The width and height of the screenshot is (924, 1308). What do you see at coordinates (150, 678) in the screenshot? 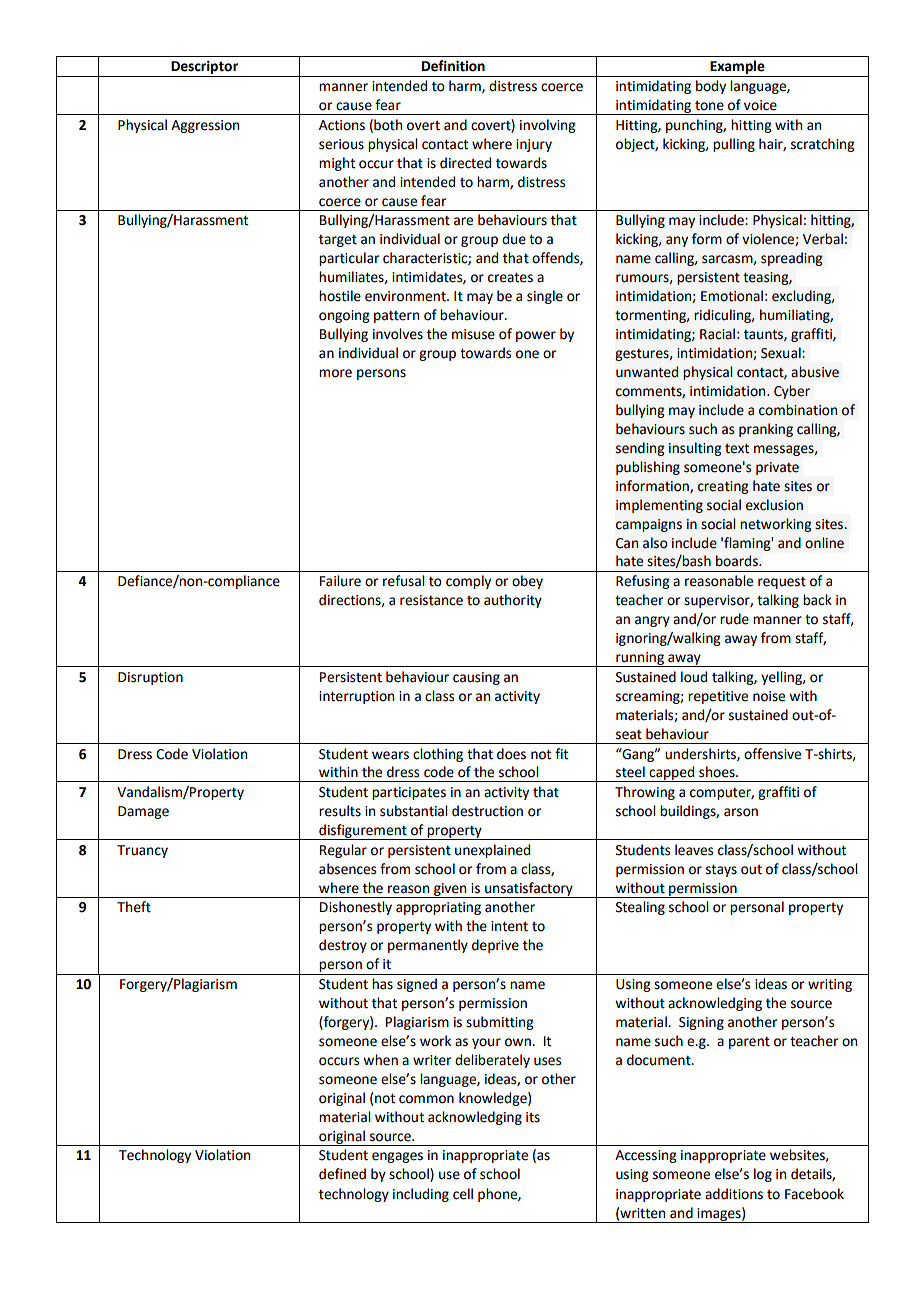
I see `Disruption` at bounding box center [150, 678].
